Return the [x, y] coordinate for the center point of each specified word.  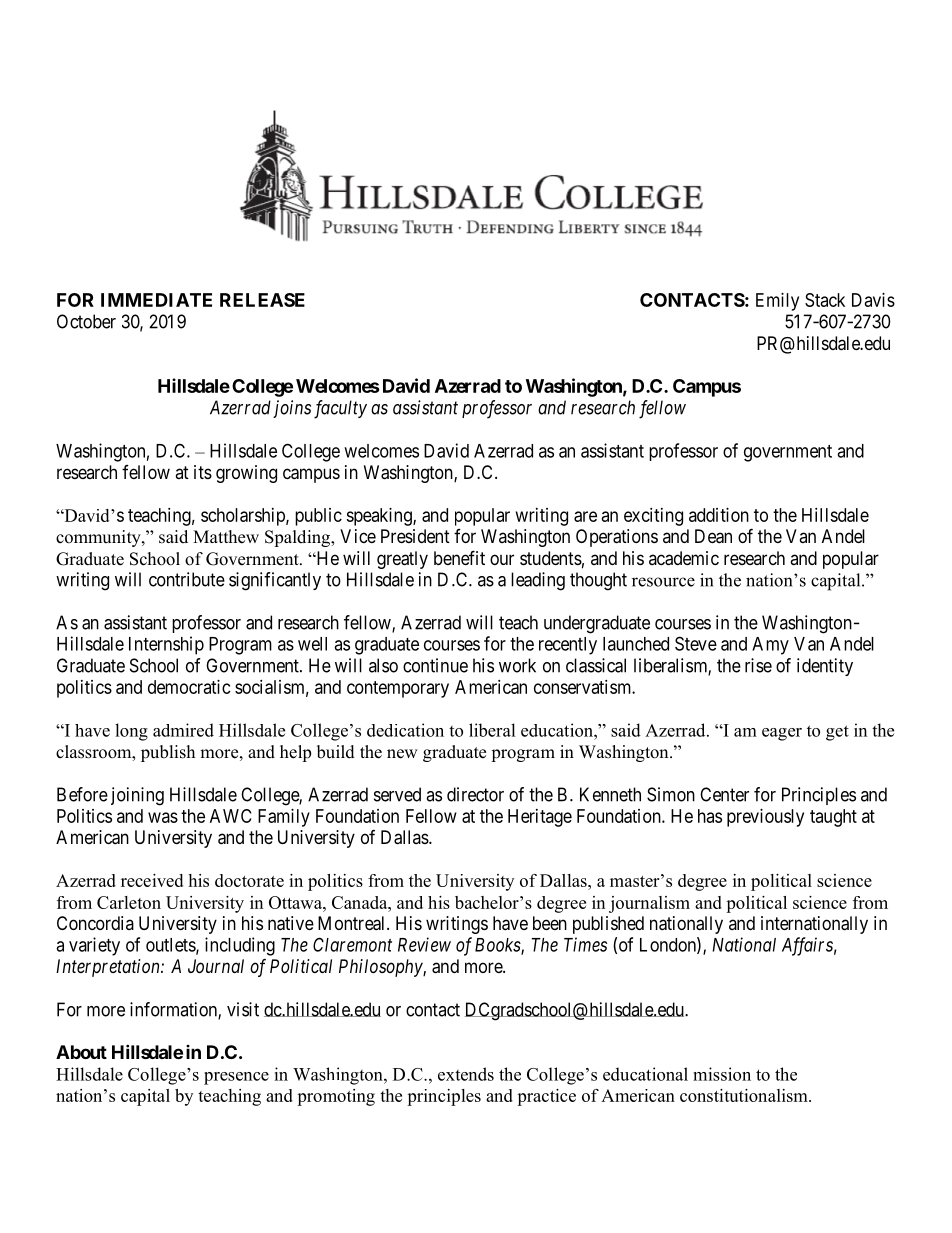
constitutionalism [745, 1095]
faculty [340, 409]
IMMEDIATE [156, 300]
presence [236, 1078]
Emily [777, 302]
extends [466, 1074]
